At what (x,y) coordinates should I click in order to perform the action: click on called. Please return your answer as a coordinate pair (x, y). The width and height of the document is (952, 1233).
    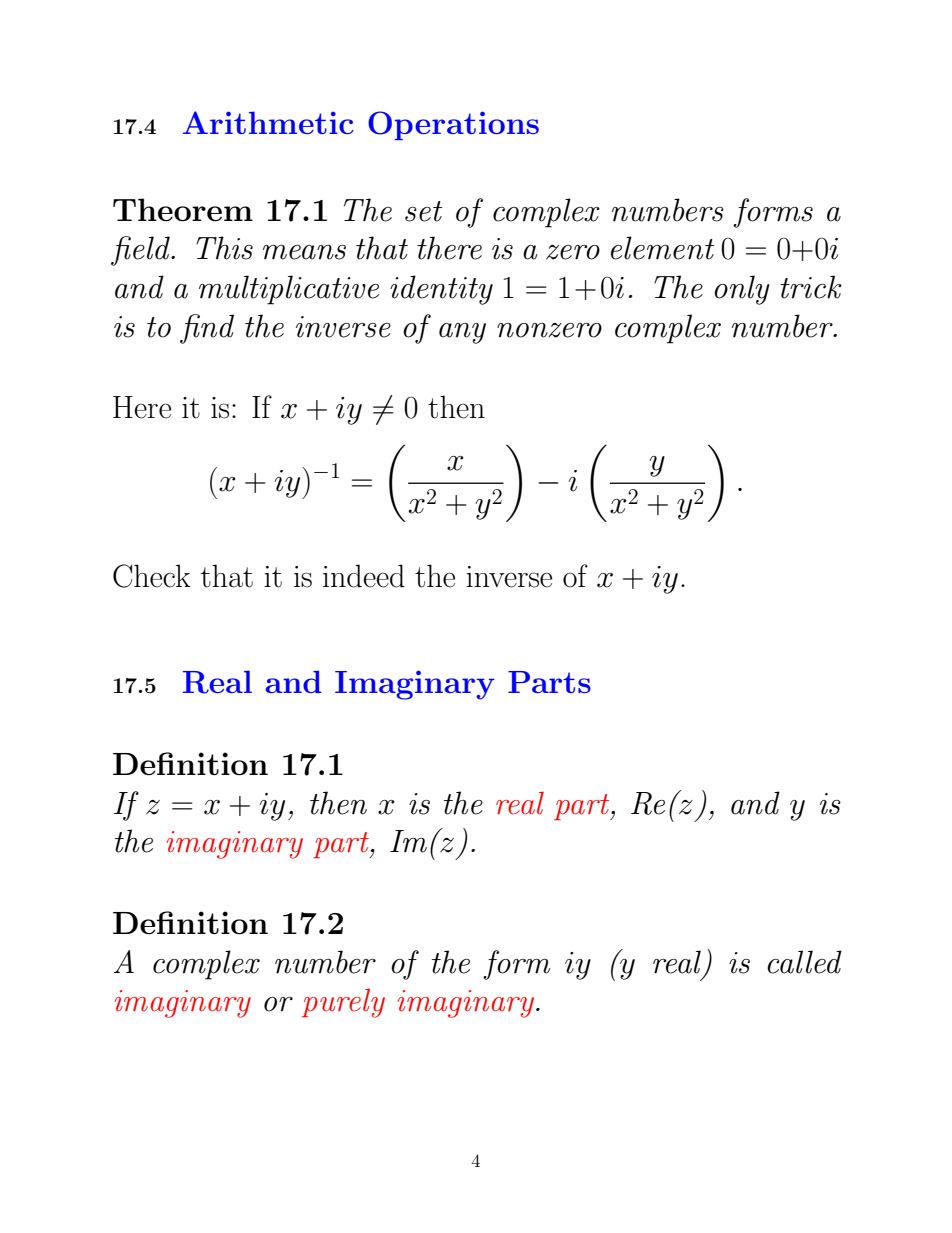
    Looking at the image, I should click on (804, 962).
